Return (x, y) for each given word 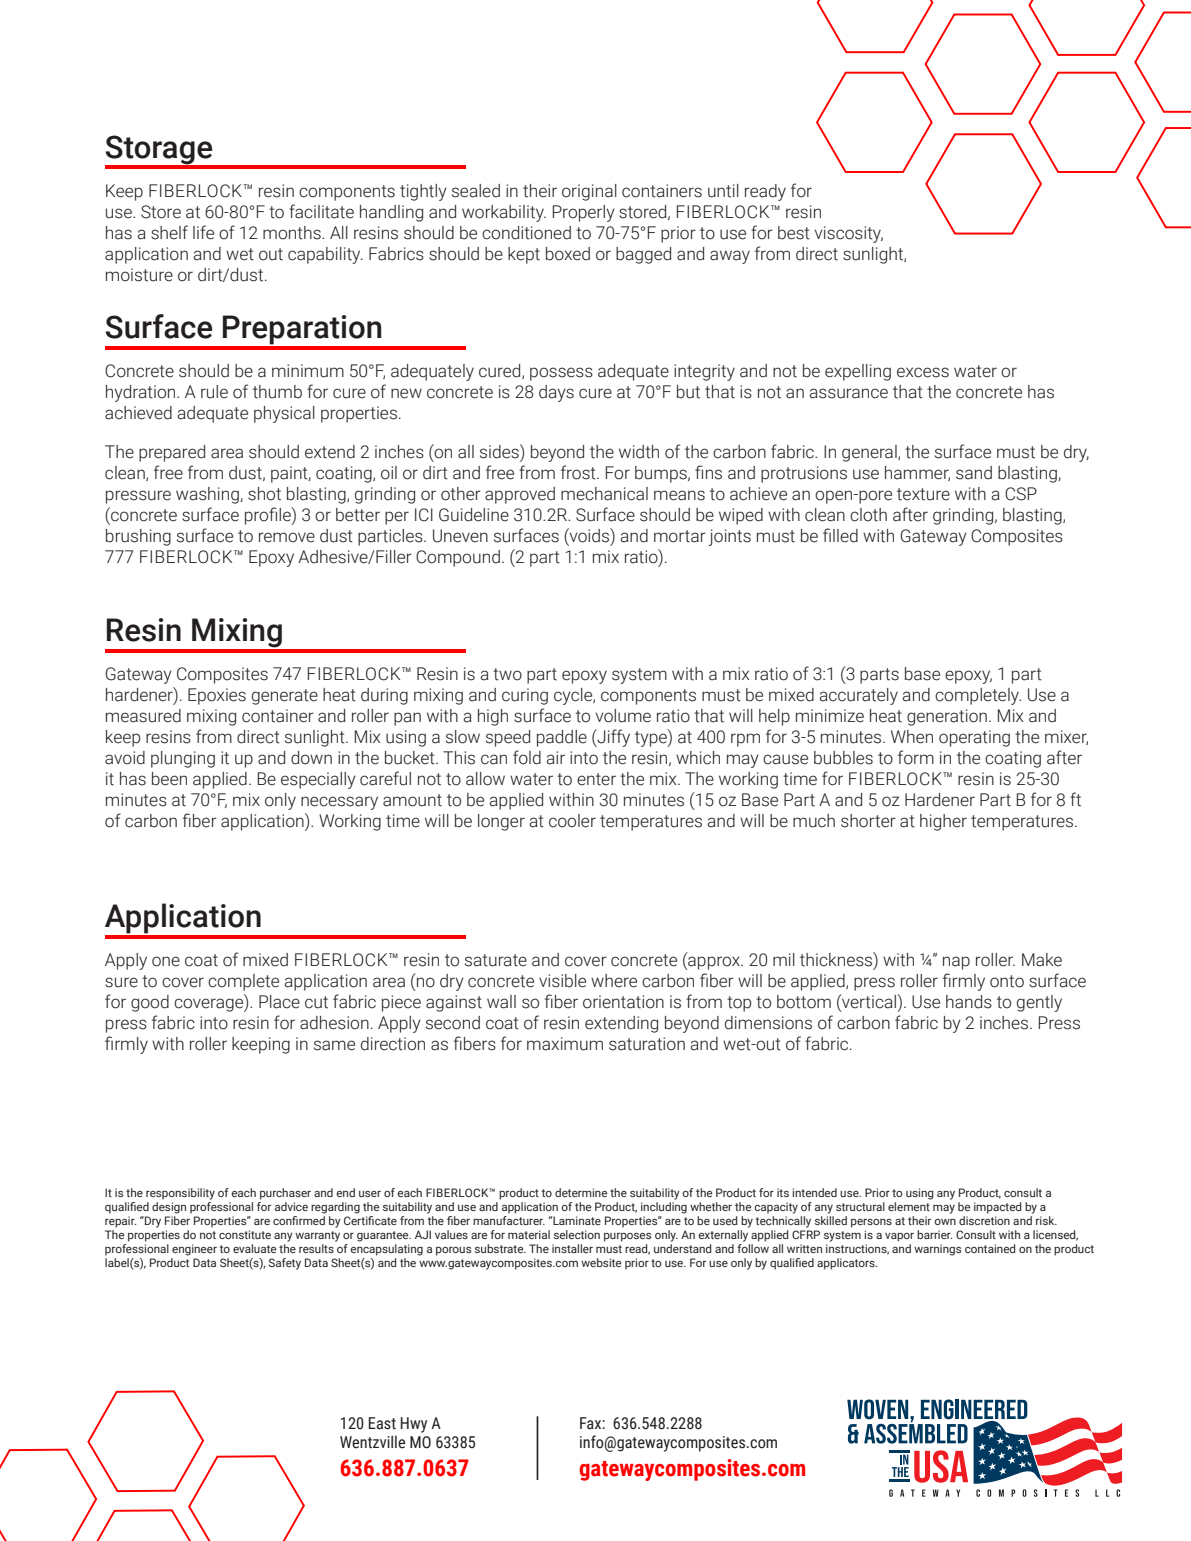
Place (279, 1002)
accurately (858, 696)
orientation (623, 1002)
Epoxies (217, 696)
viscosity (849, 234)
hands (969, 1002)
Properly (584, 213)
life (203, 232)
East (382, 1423)
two (507, 674)
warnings (937, 1250)
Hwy (414, 1425)
